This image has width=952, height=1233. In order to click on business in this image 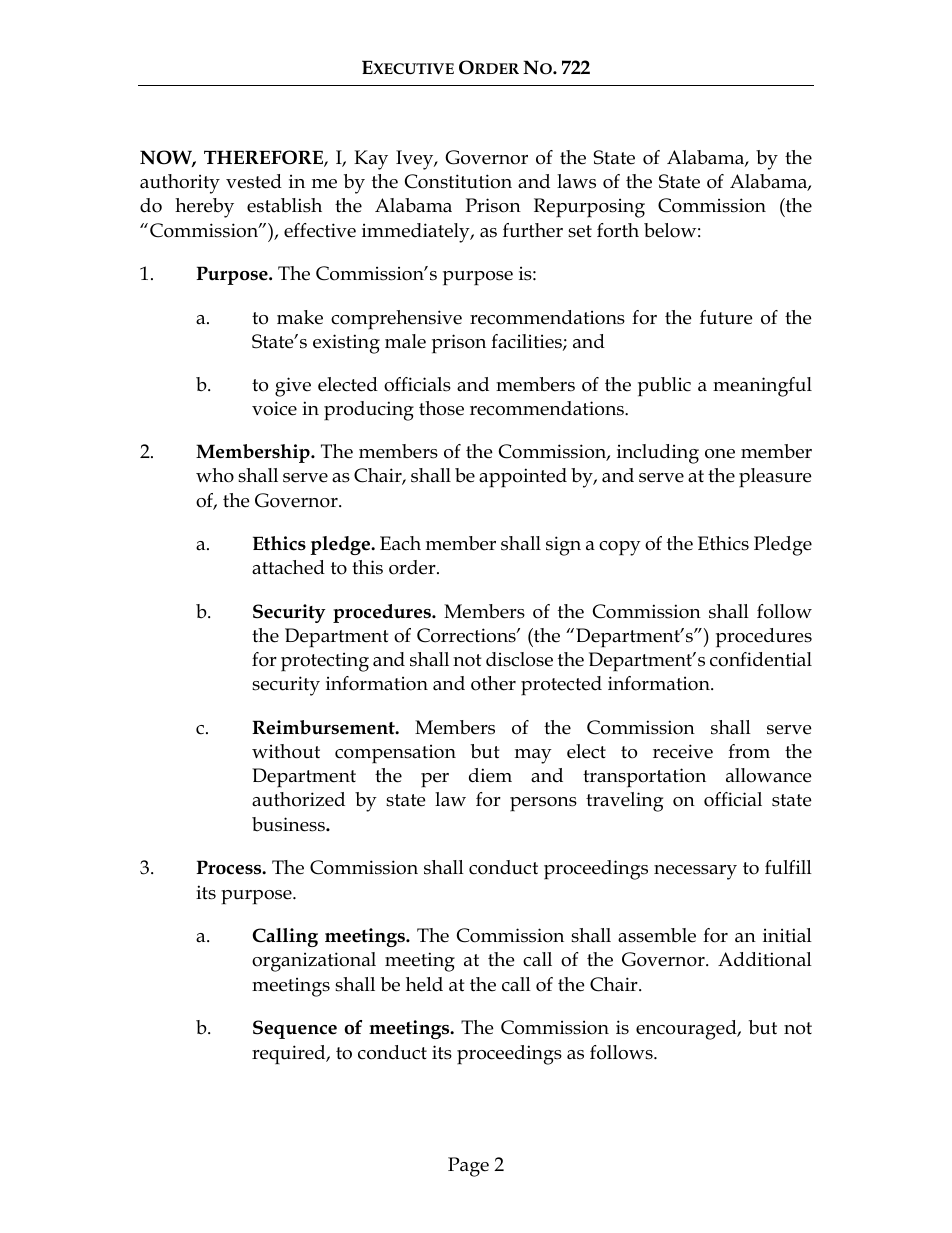, I will do `click(289, 824)`.
